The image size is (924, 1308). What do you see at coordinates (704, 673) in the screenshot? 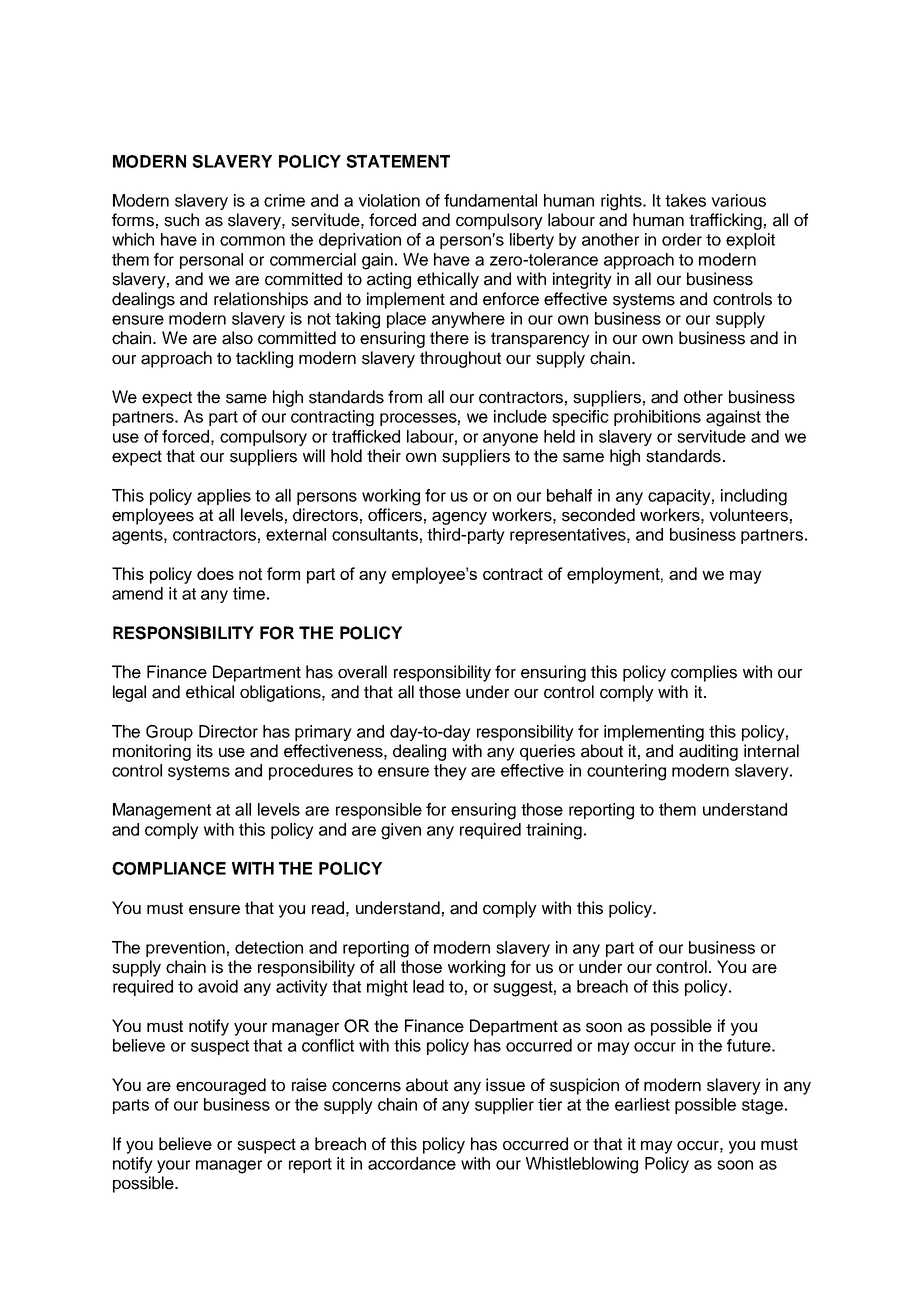
I see `complies` at bounding box center [704, 673].
